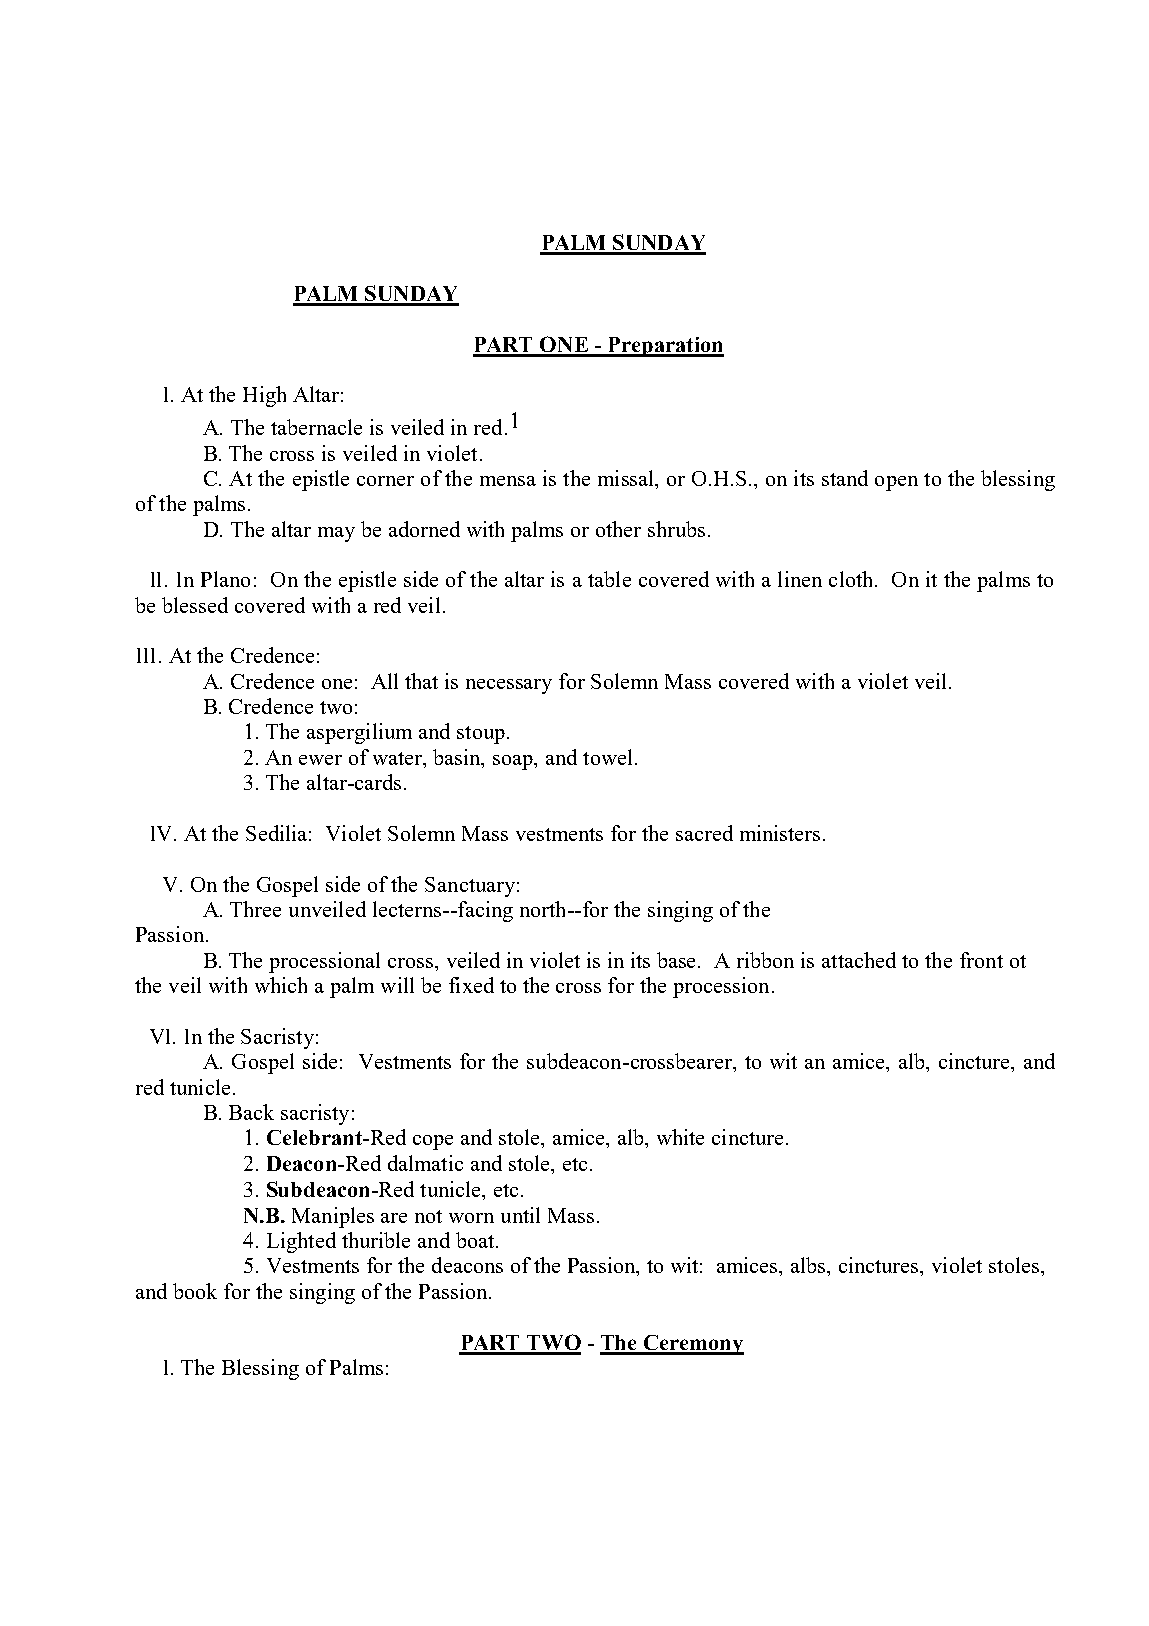  What do you see at coordinates (693, 1345) in the screenshot?
I see `Ceremony` at bounding box center [693, 1345].
